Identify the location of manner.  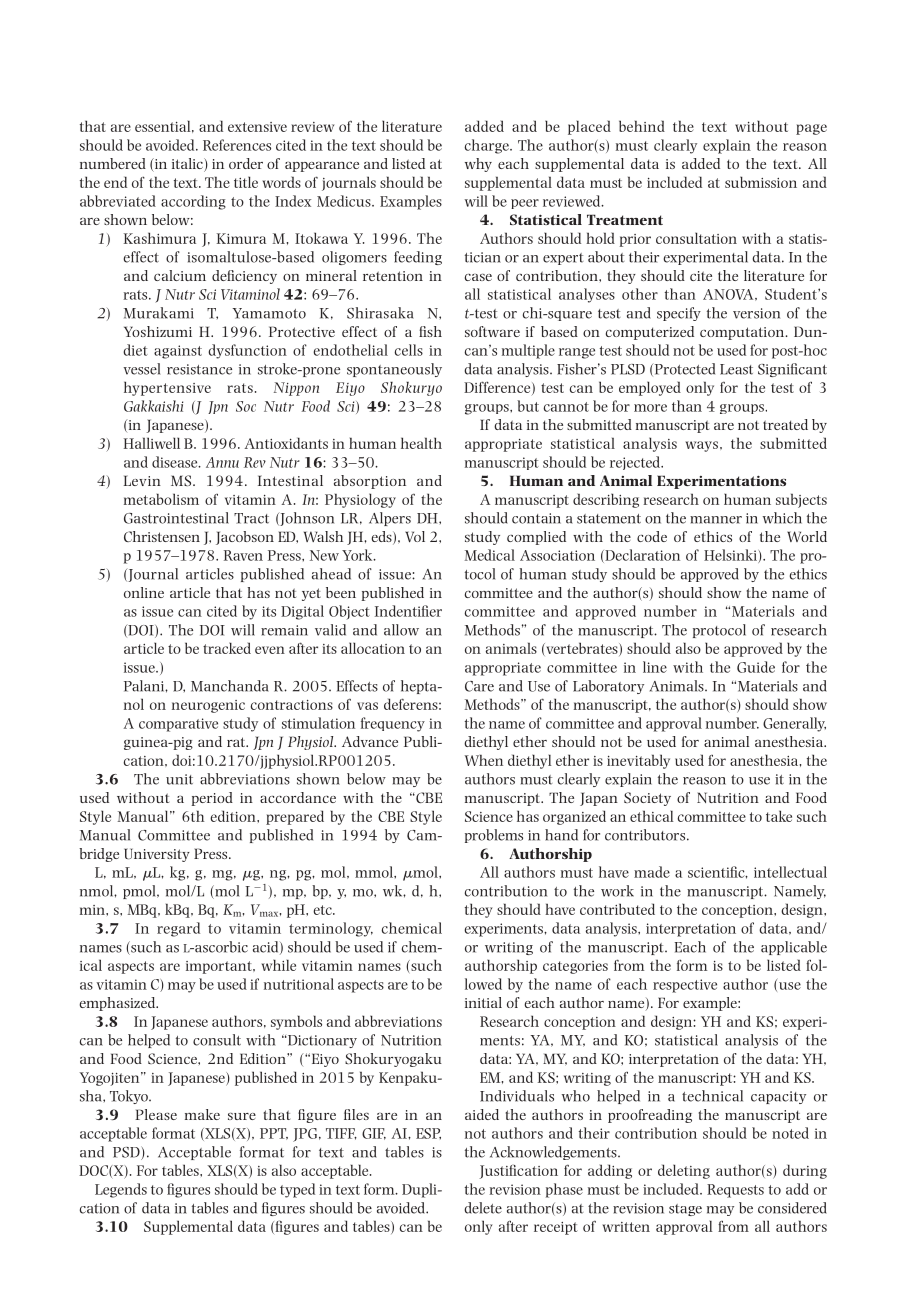
(716, 520).
